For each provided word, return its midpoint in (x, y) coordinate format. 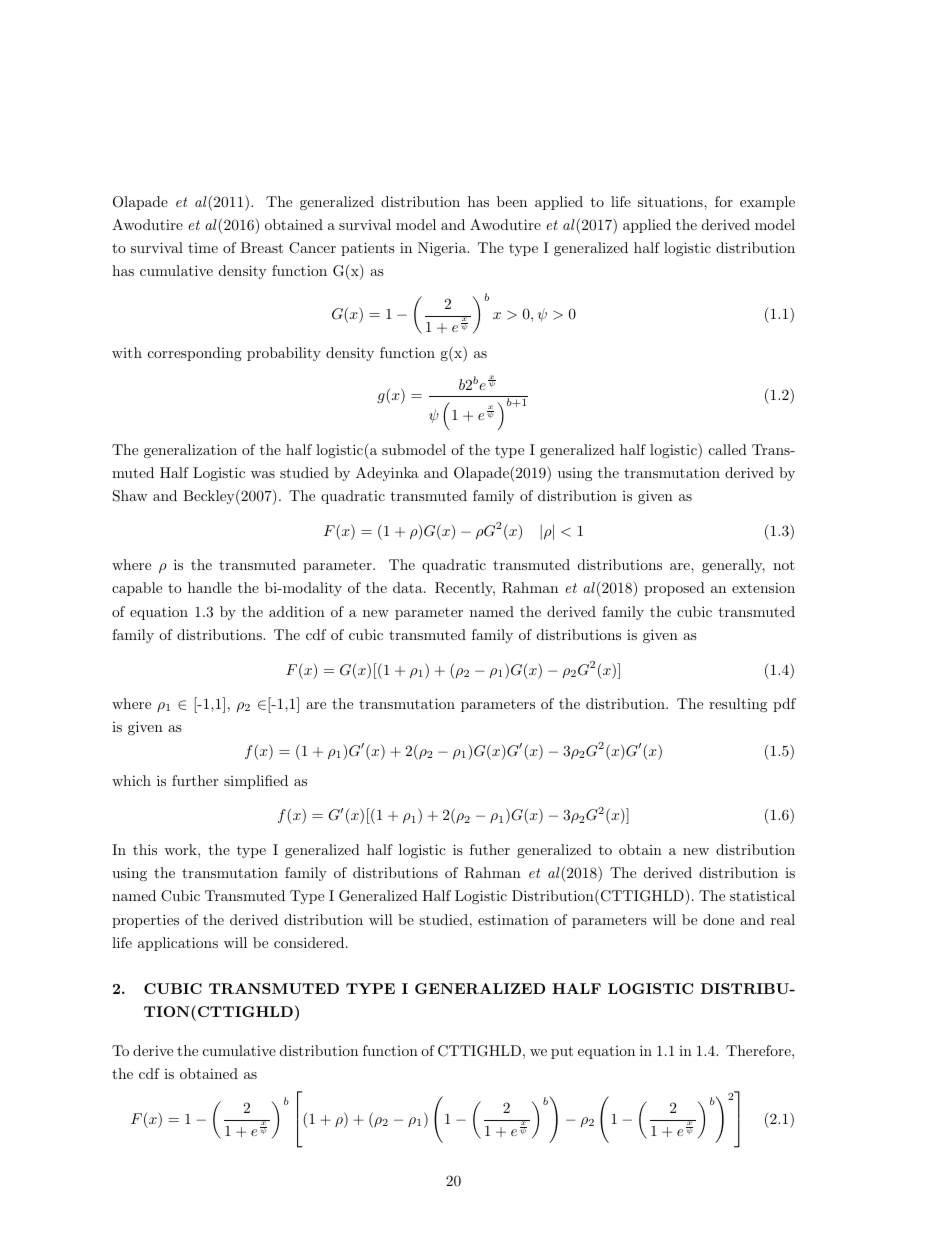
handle (210, 587)
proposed (674, 589)
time (203, 248)
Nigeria (443, 249)
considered (309, 942)
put (562, 1052)
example (767, 203)
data (409, 587)
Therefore (759, 1050)
